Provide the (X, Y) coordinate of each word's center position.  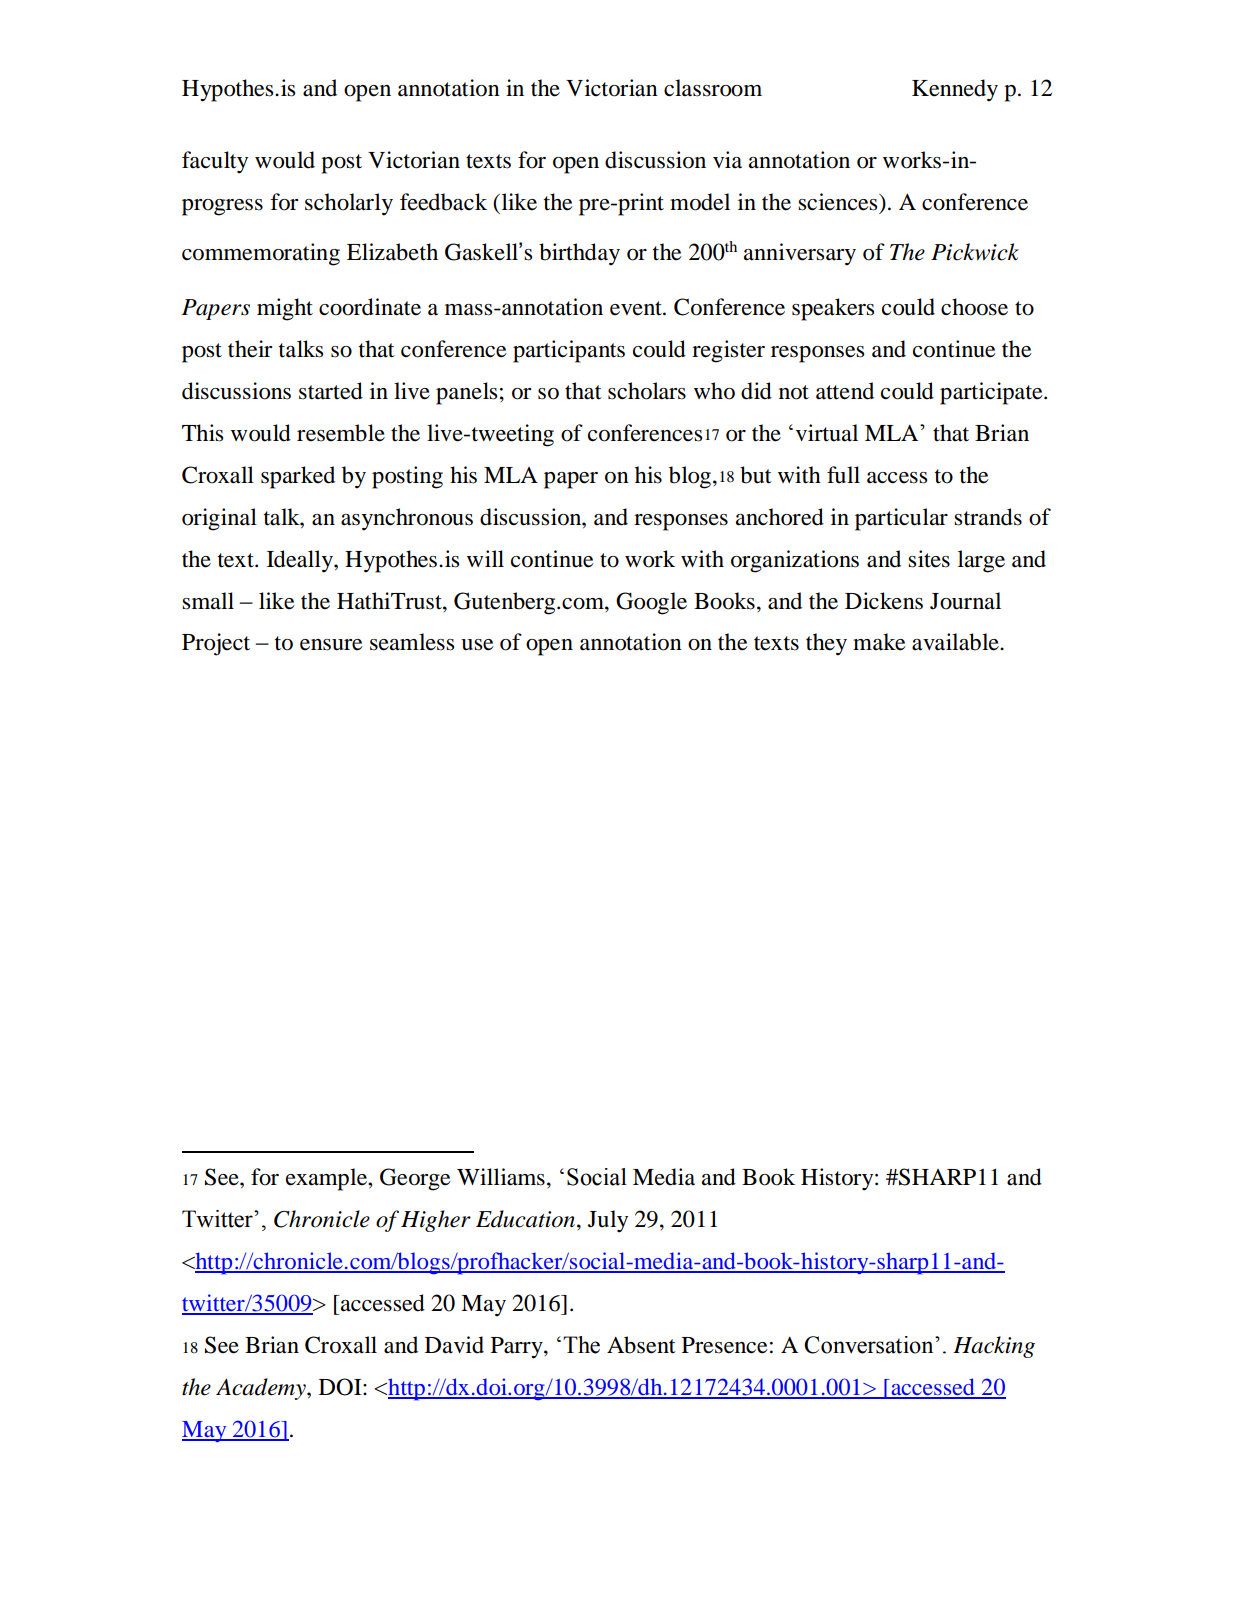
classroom (713, 88)
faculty (215, 162)
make (879, 642)
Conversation (870, 1345)
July (608, 1221)
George (415, 1179)
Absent (641, 1345)
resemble (341, 433)
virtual (827, 433)
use (477, 645)
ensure (331, 645)
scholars (647, 391)
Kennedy (955, 90)
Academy (262, 1389)
